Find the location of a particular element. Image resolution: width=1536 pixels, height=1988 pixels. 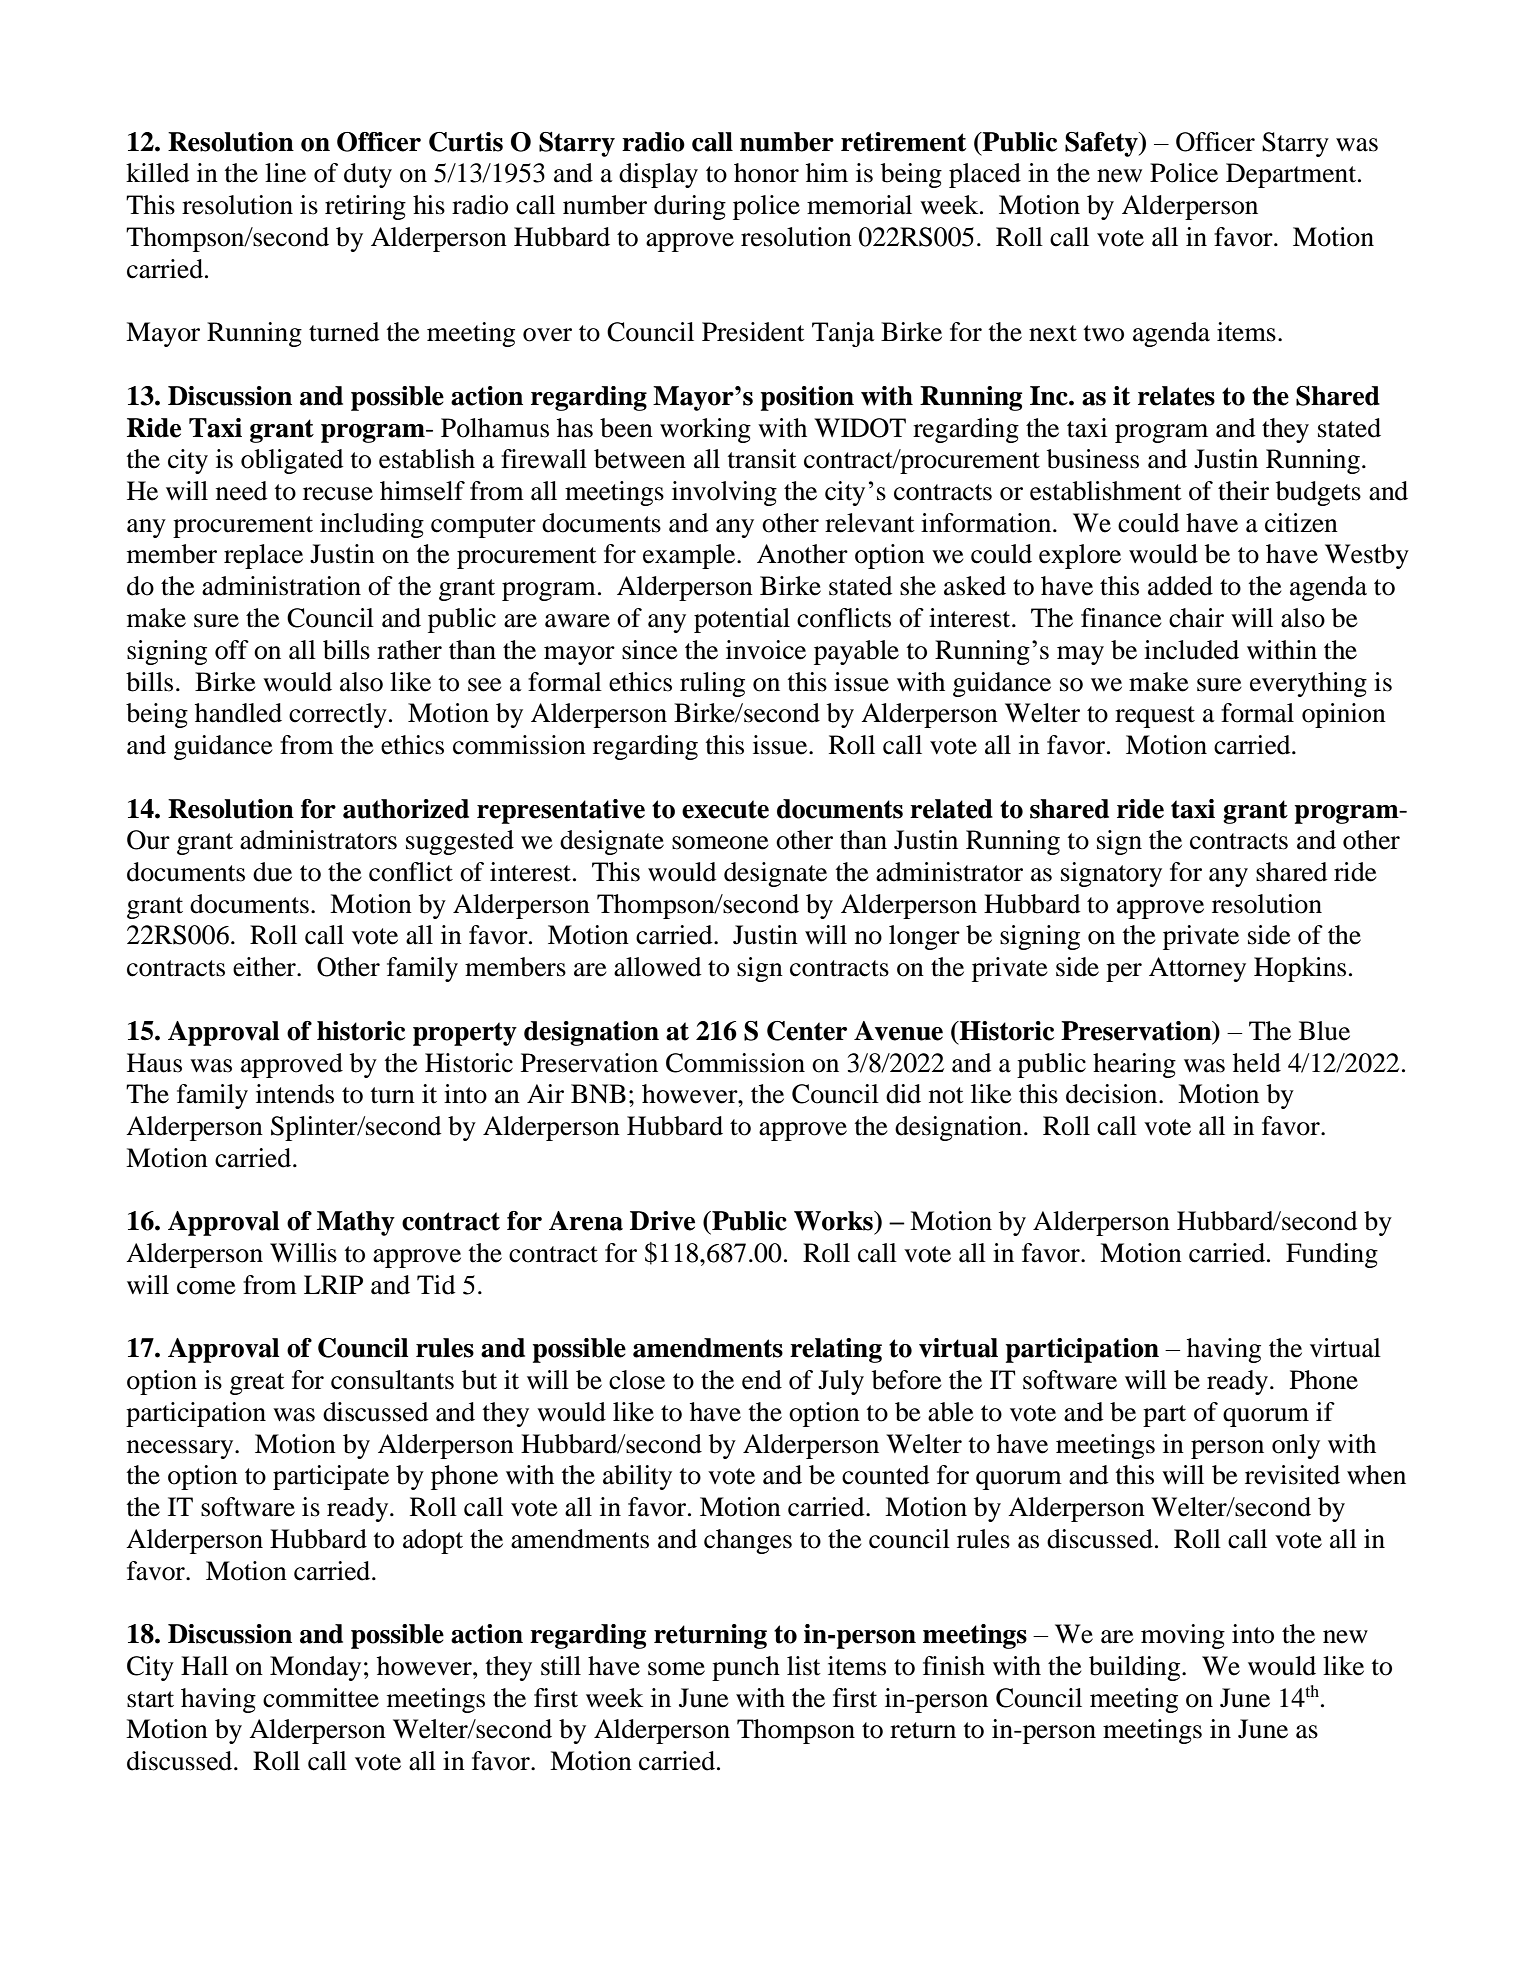

Monday is located at coordinates (315, 1668).
